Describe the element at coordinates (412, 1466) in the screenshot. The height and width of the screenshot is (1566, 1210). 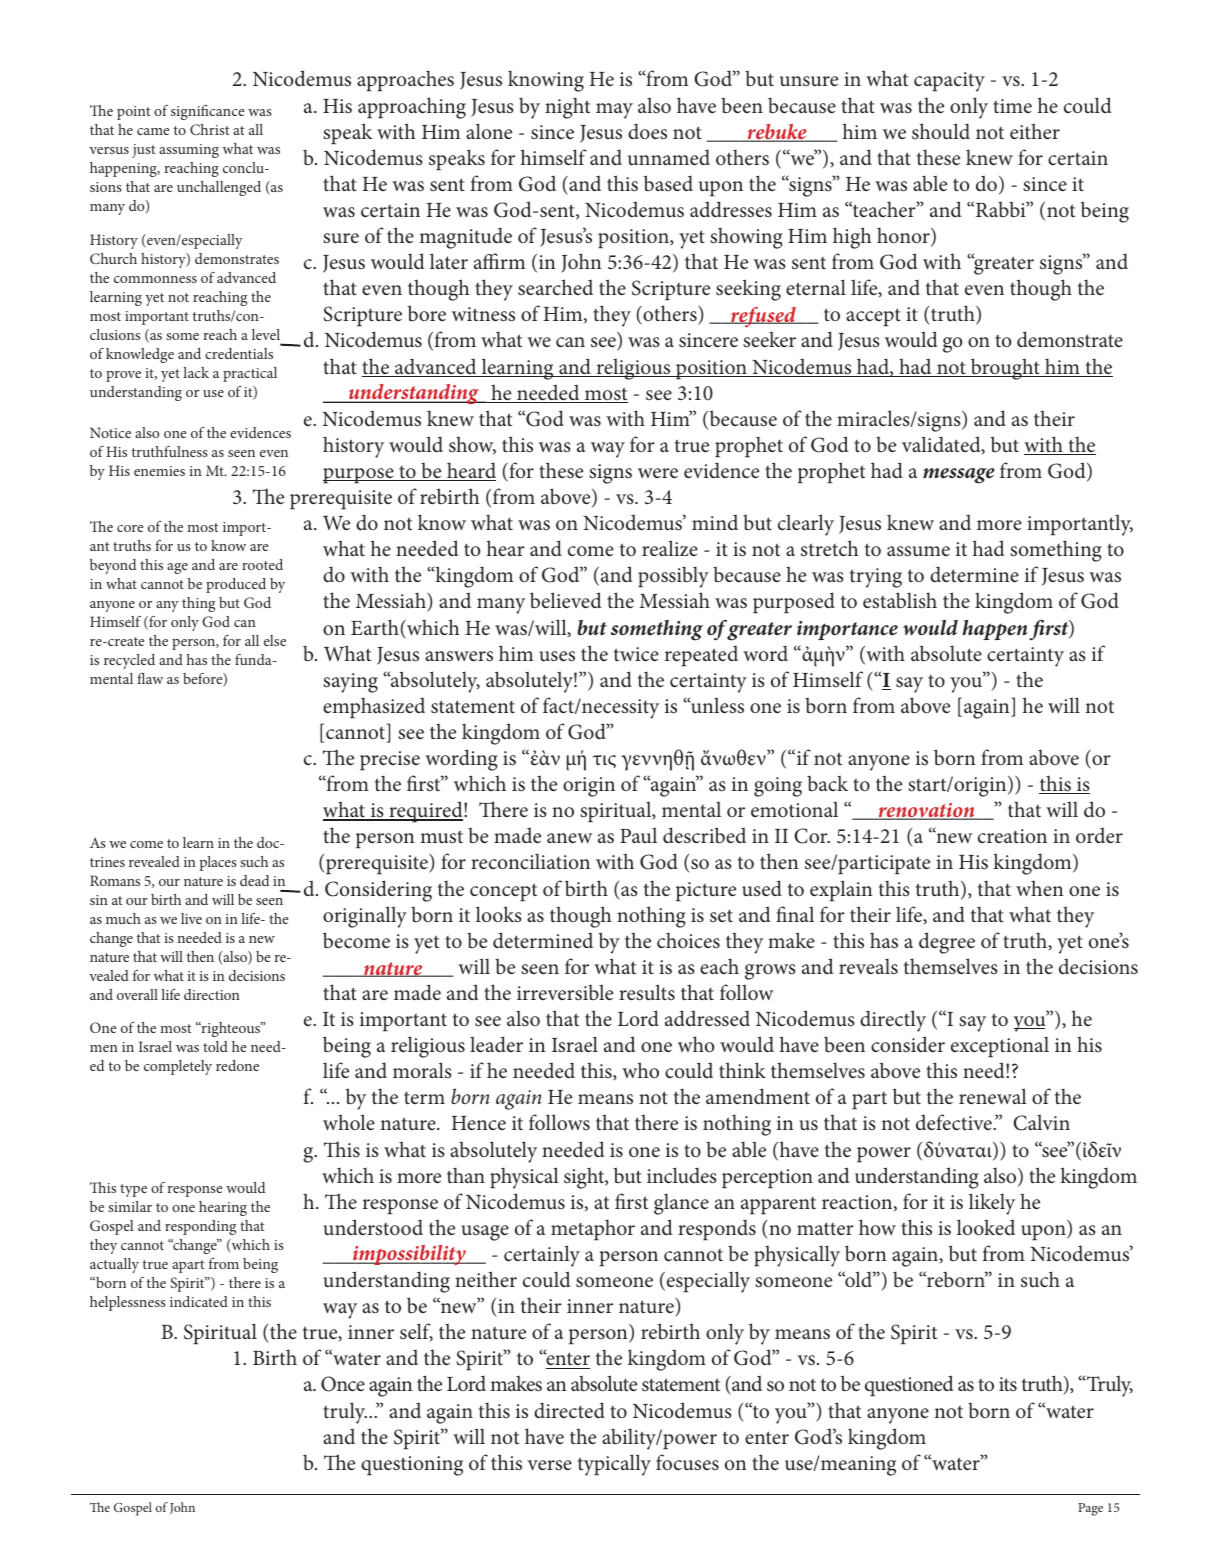
I see `questioning` at that location.
